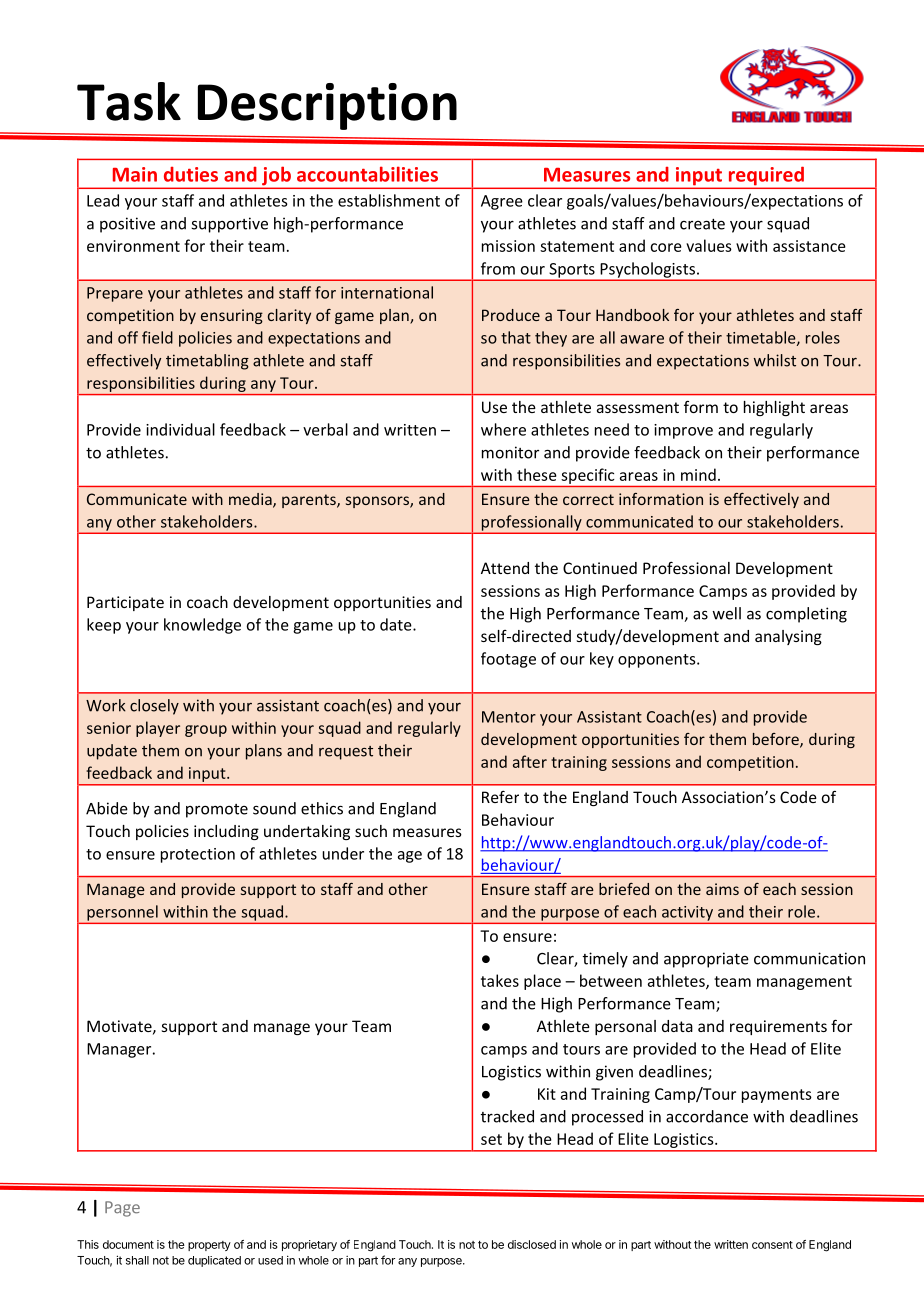 The image size is (924, 1308). I want to click on required, so click(766, 177).
